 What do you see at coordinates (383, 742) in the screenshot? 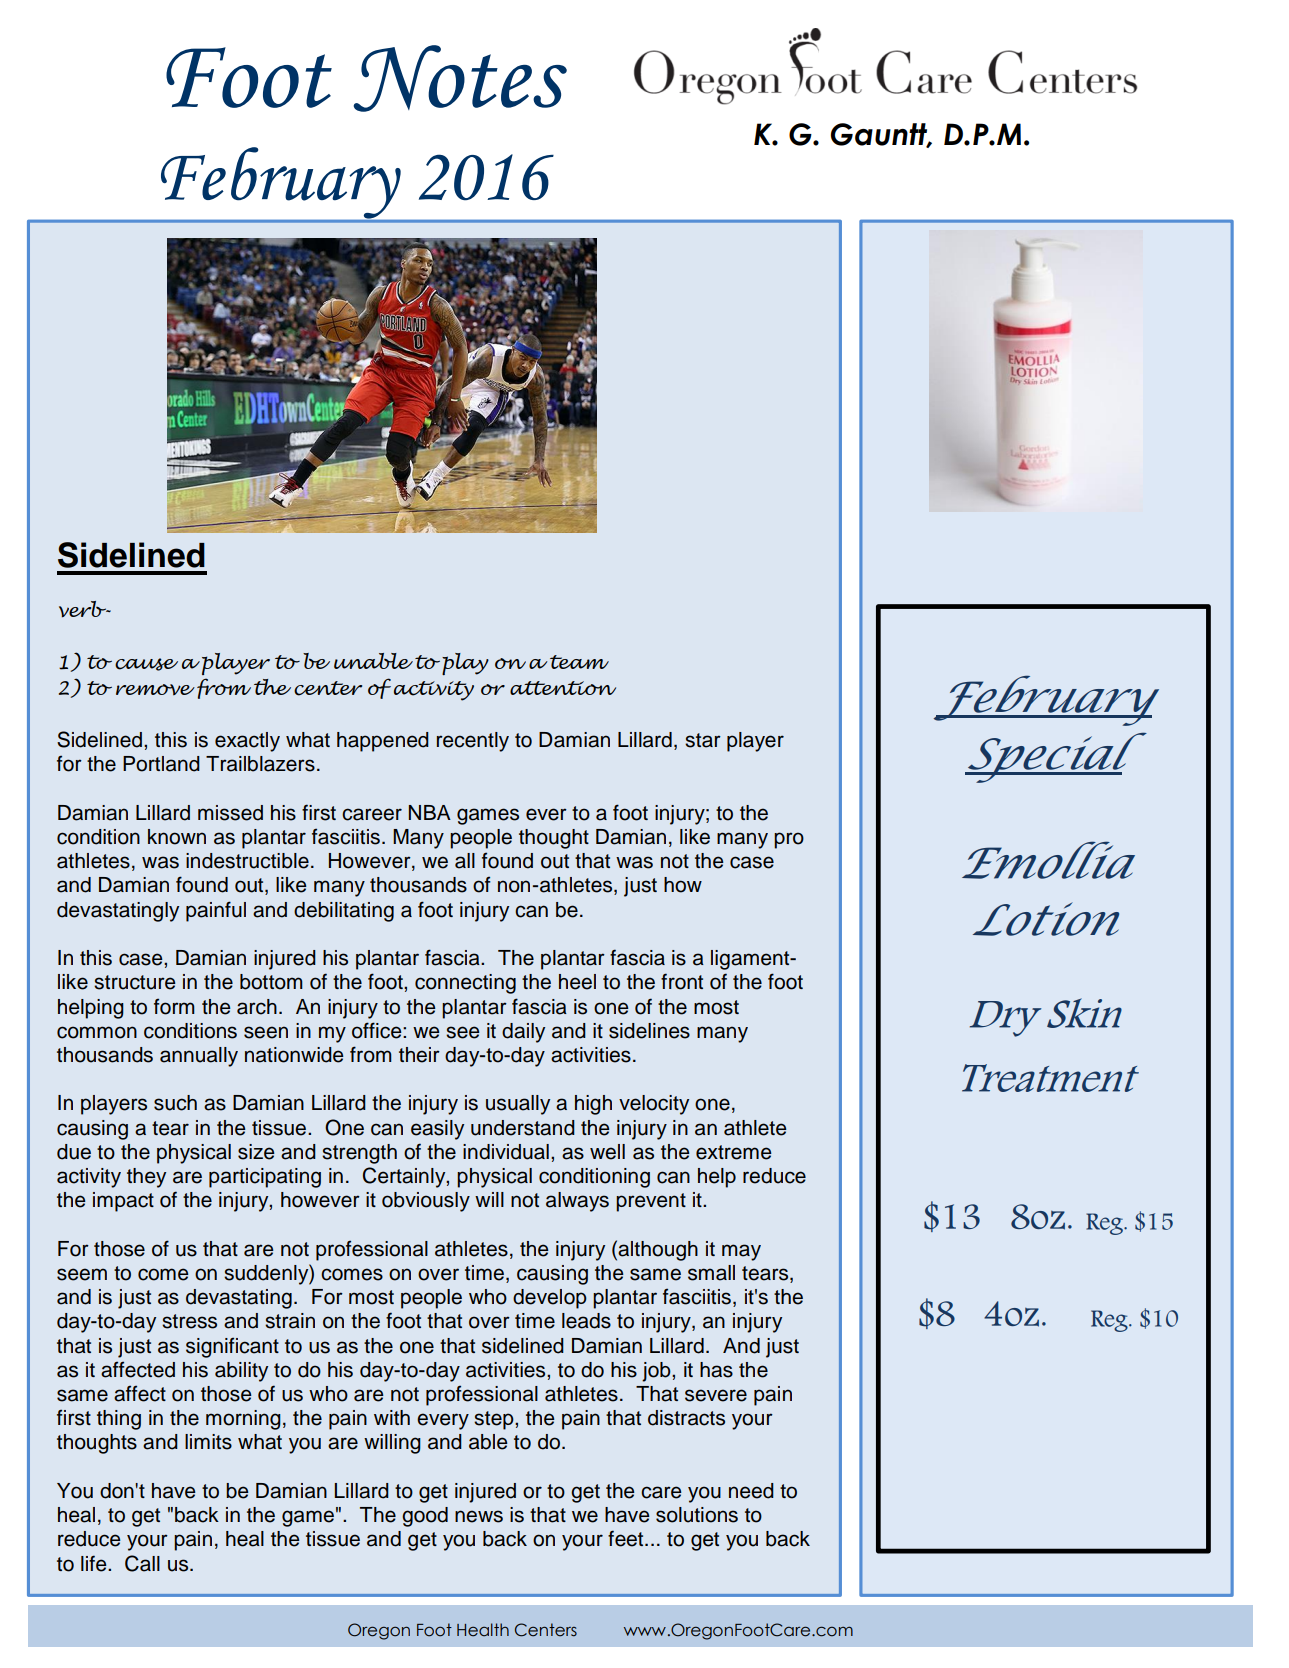
I see `happened` at bounding box center [383, 742].
